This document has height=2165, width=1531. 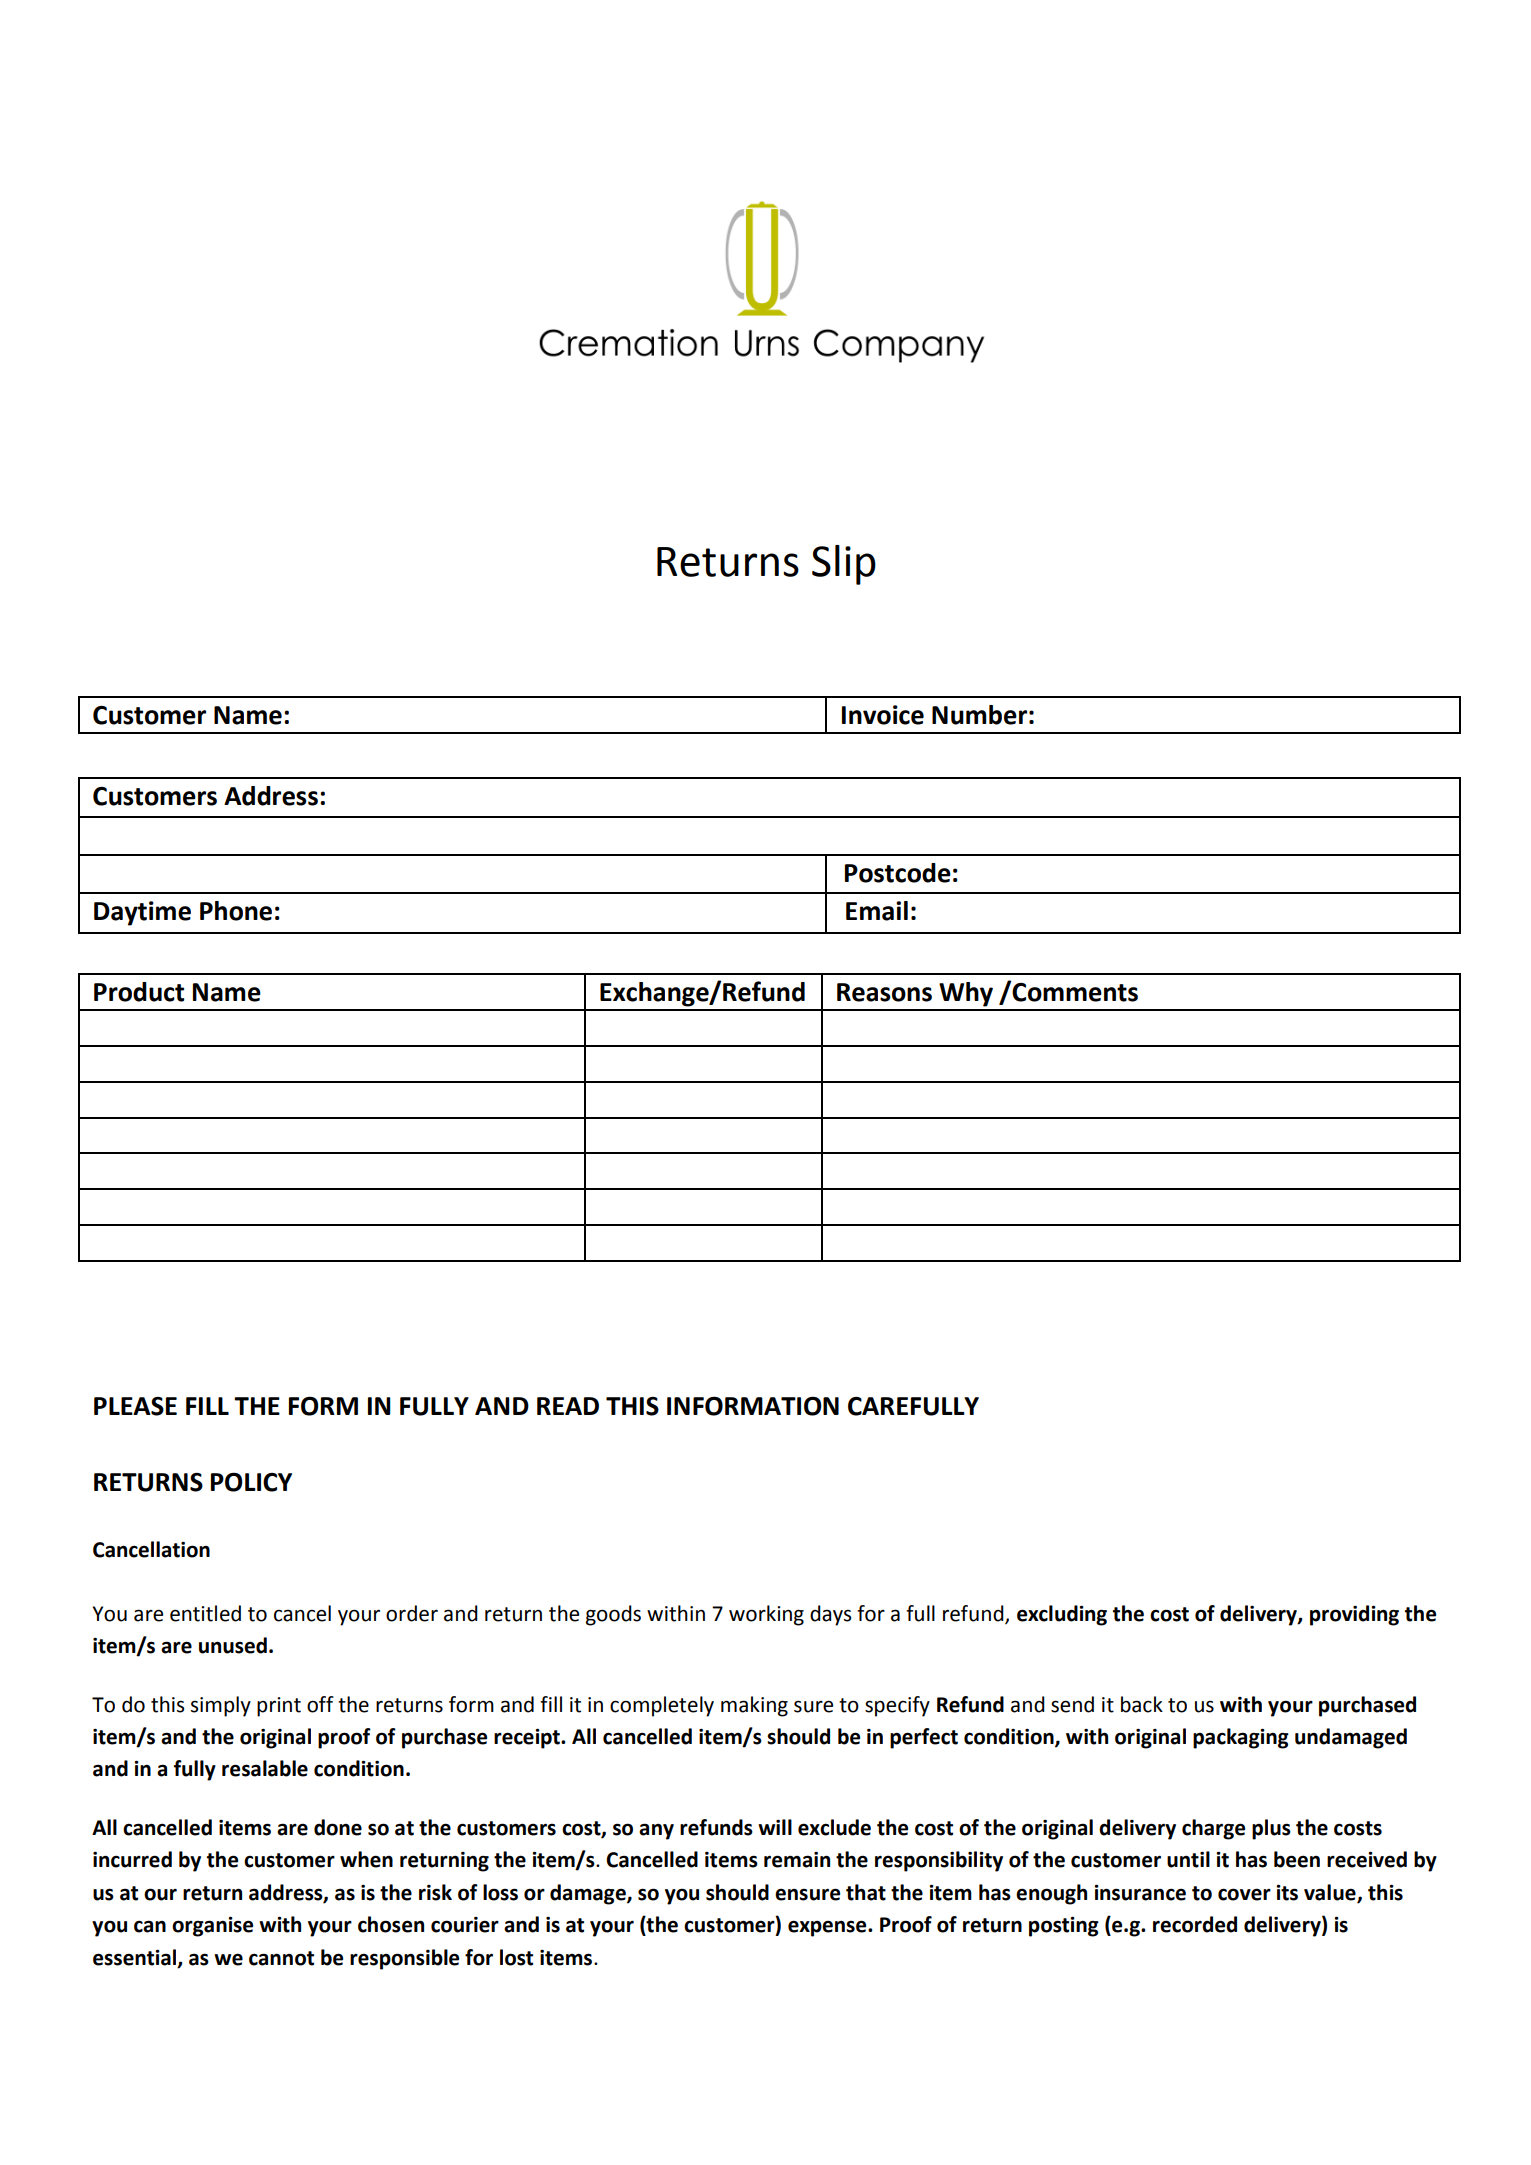 I want to click on entitled, so click(x=205, y=1613).
